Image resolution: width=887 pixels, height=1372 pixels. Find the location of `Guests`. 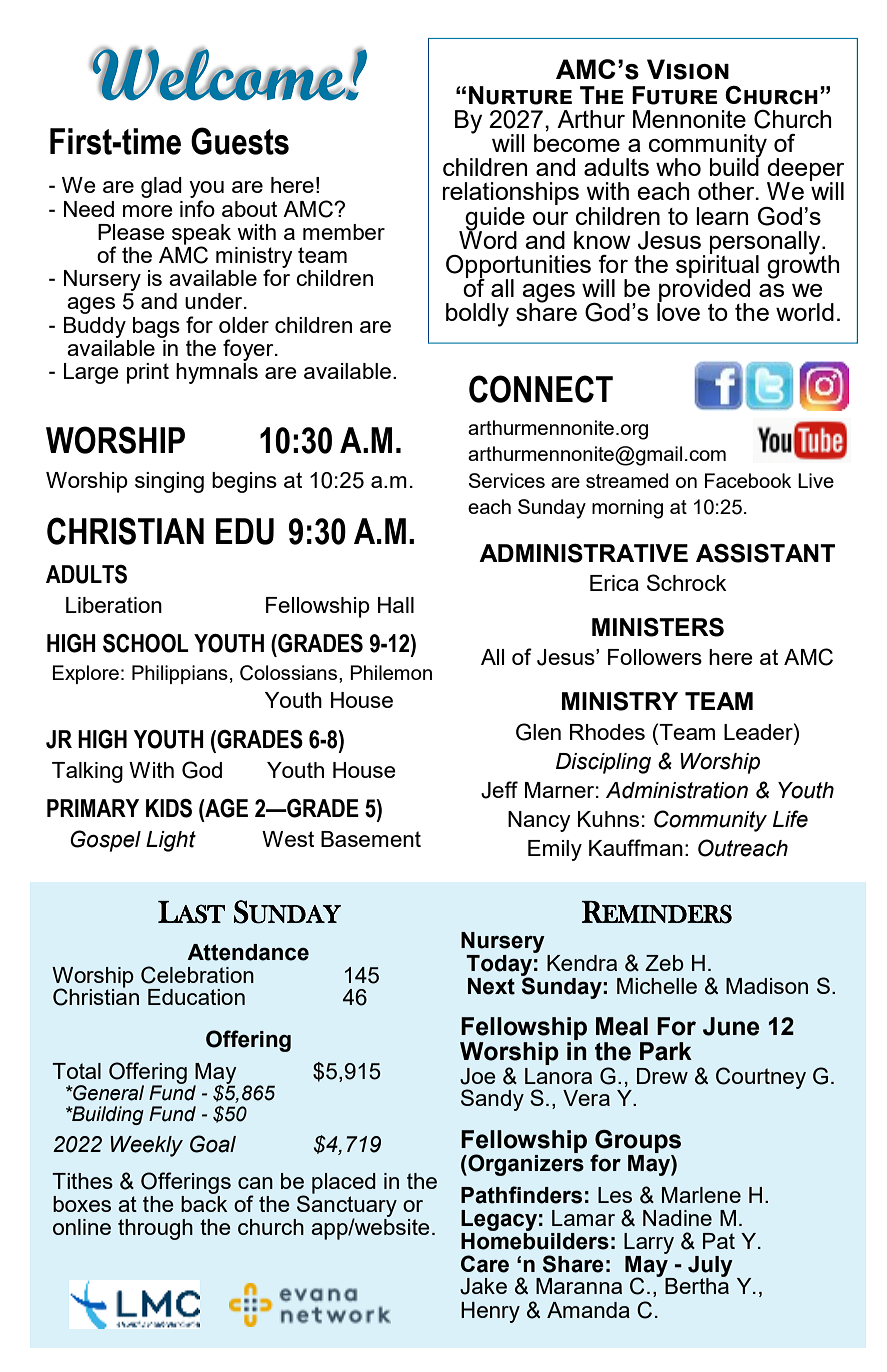

Guests is located at coordinates (240, 141).
